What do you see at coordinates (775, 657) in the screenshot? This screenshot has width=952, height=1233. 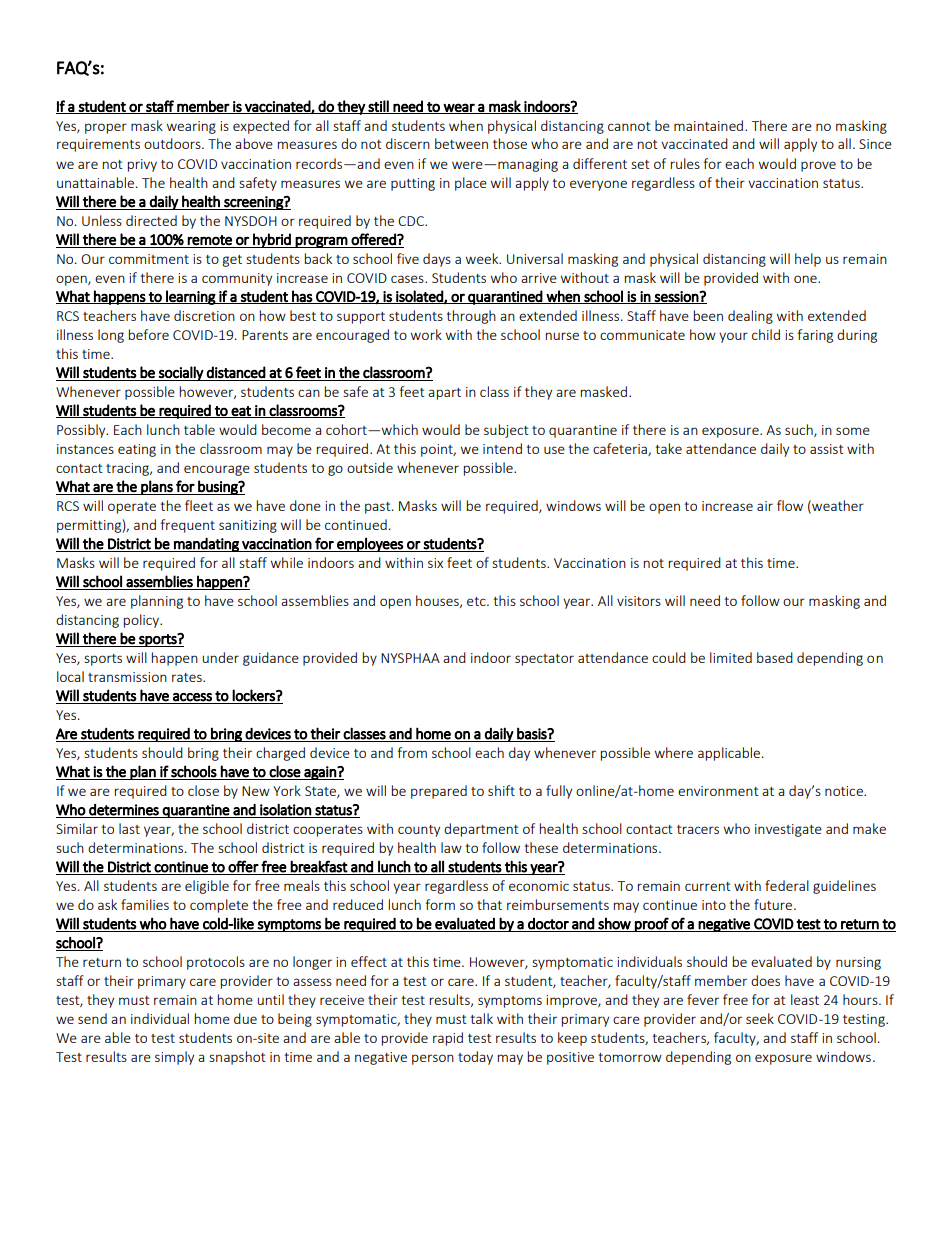 I see `based` at bounding box center [775, 657].
